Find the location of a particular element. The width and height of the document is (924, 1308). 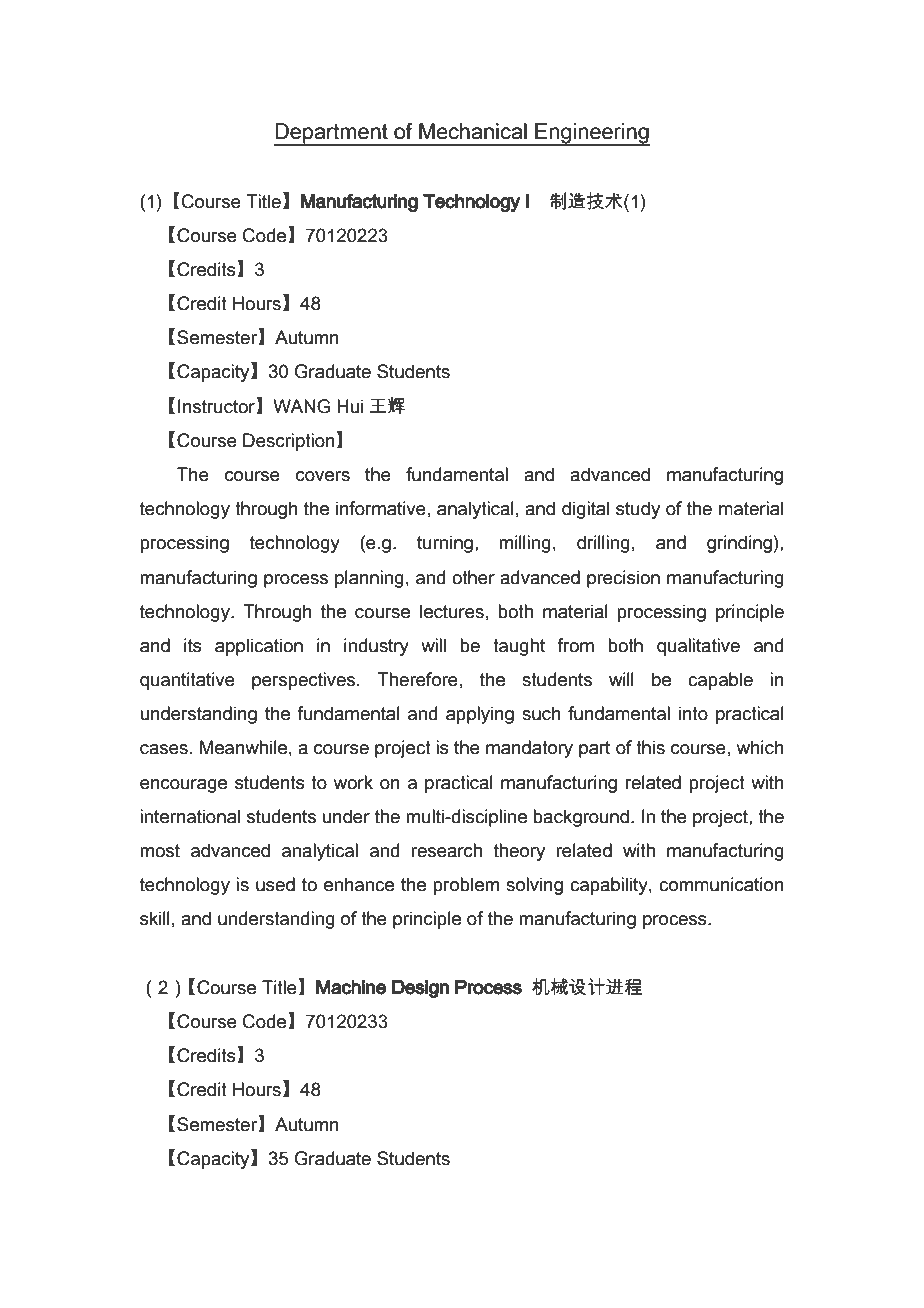

quantitative is located at coordinates (187, 681).
